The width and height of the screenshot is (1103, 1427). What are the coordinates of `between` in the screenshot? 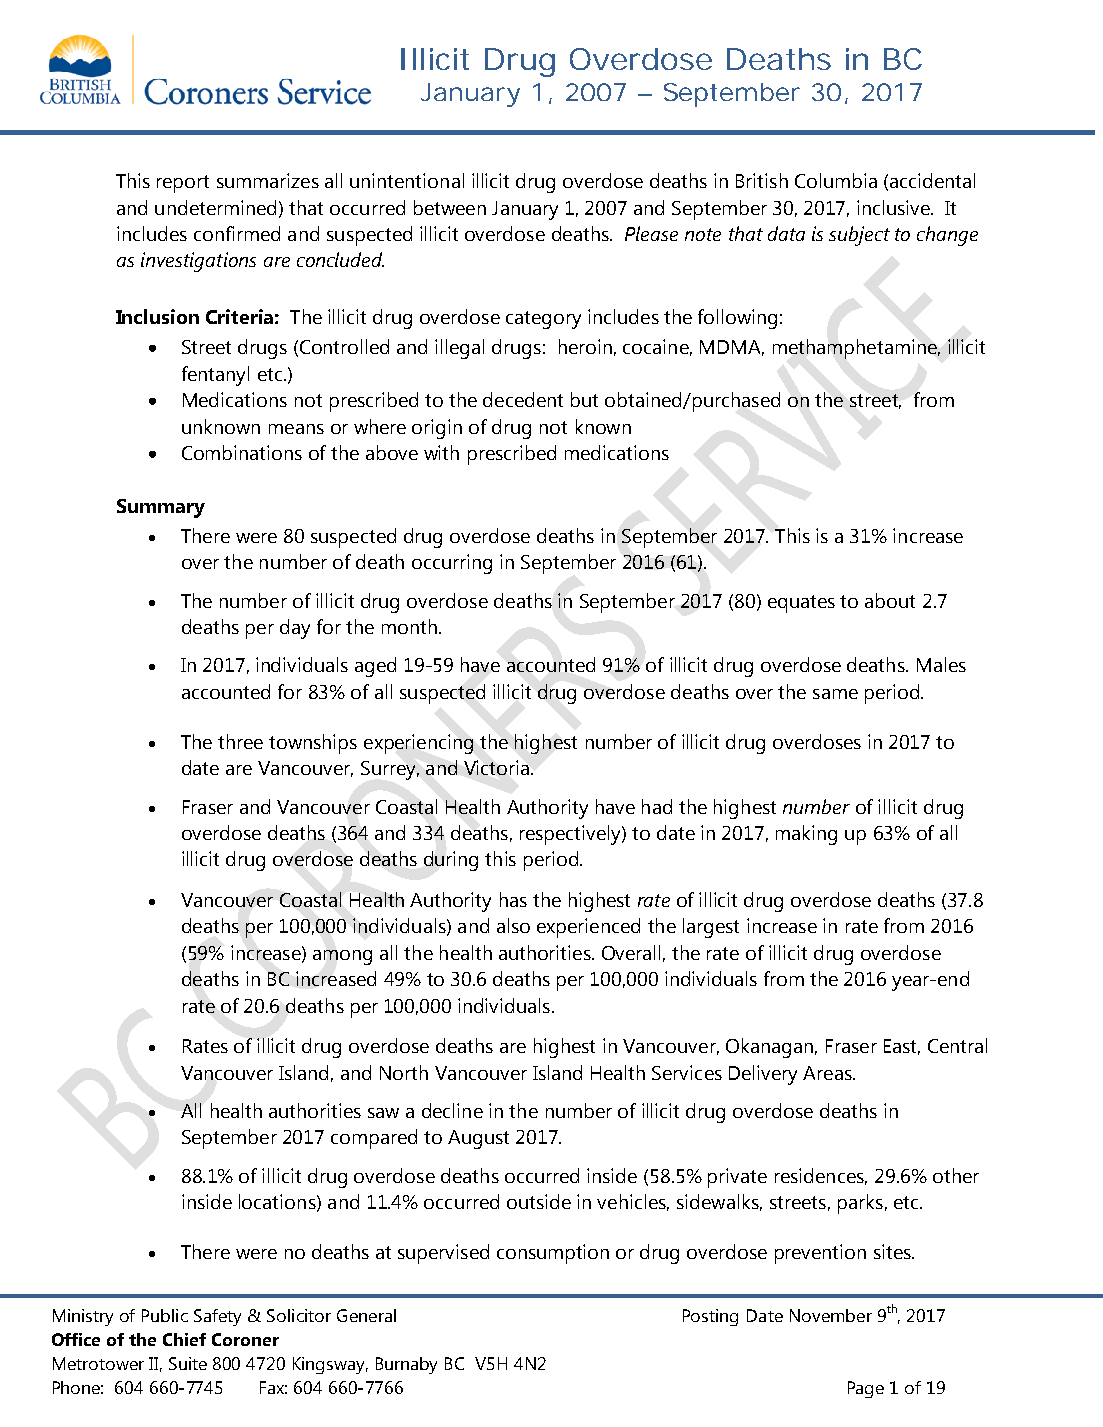 It's located at (450, 207).
